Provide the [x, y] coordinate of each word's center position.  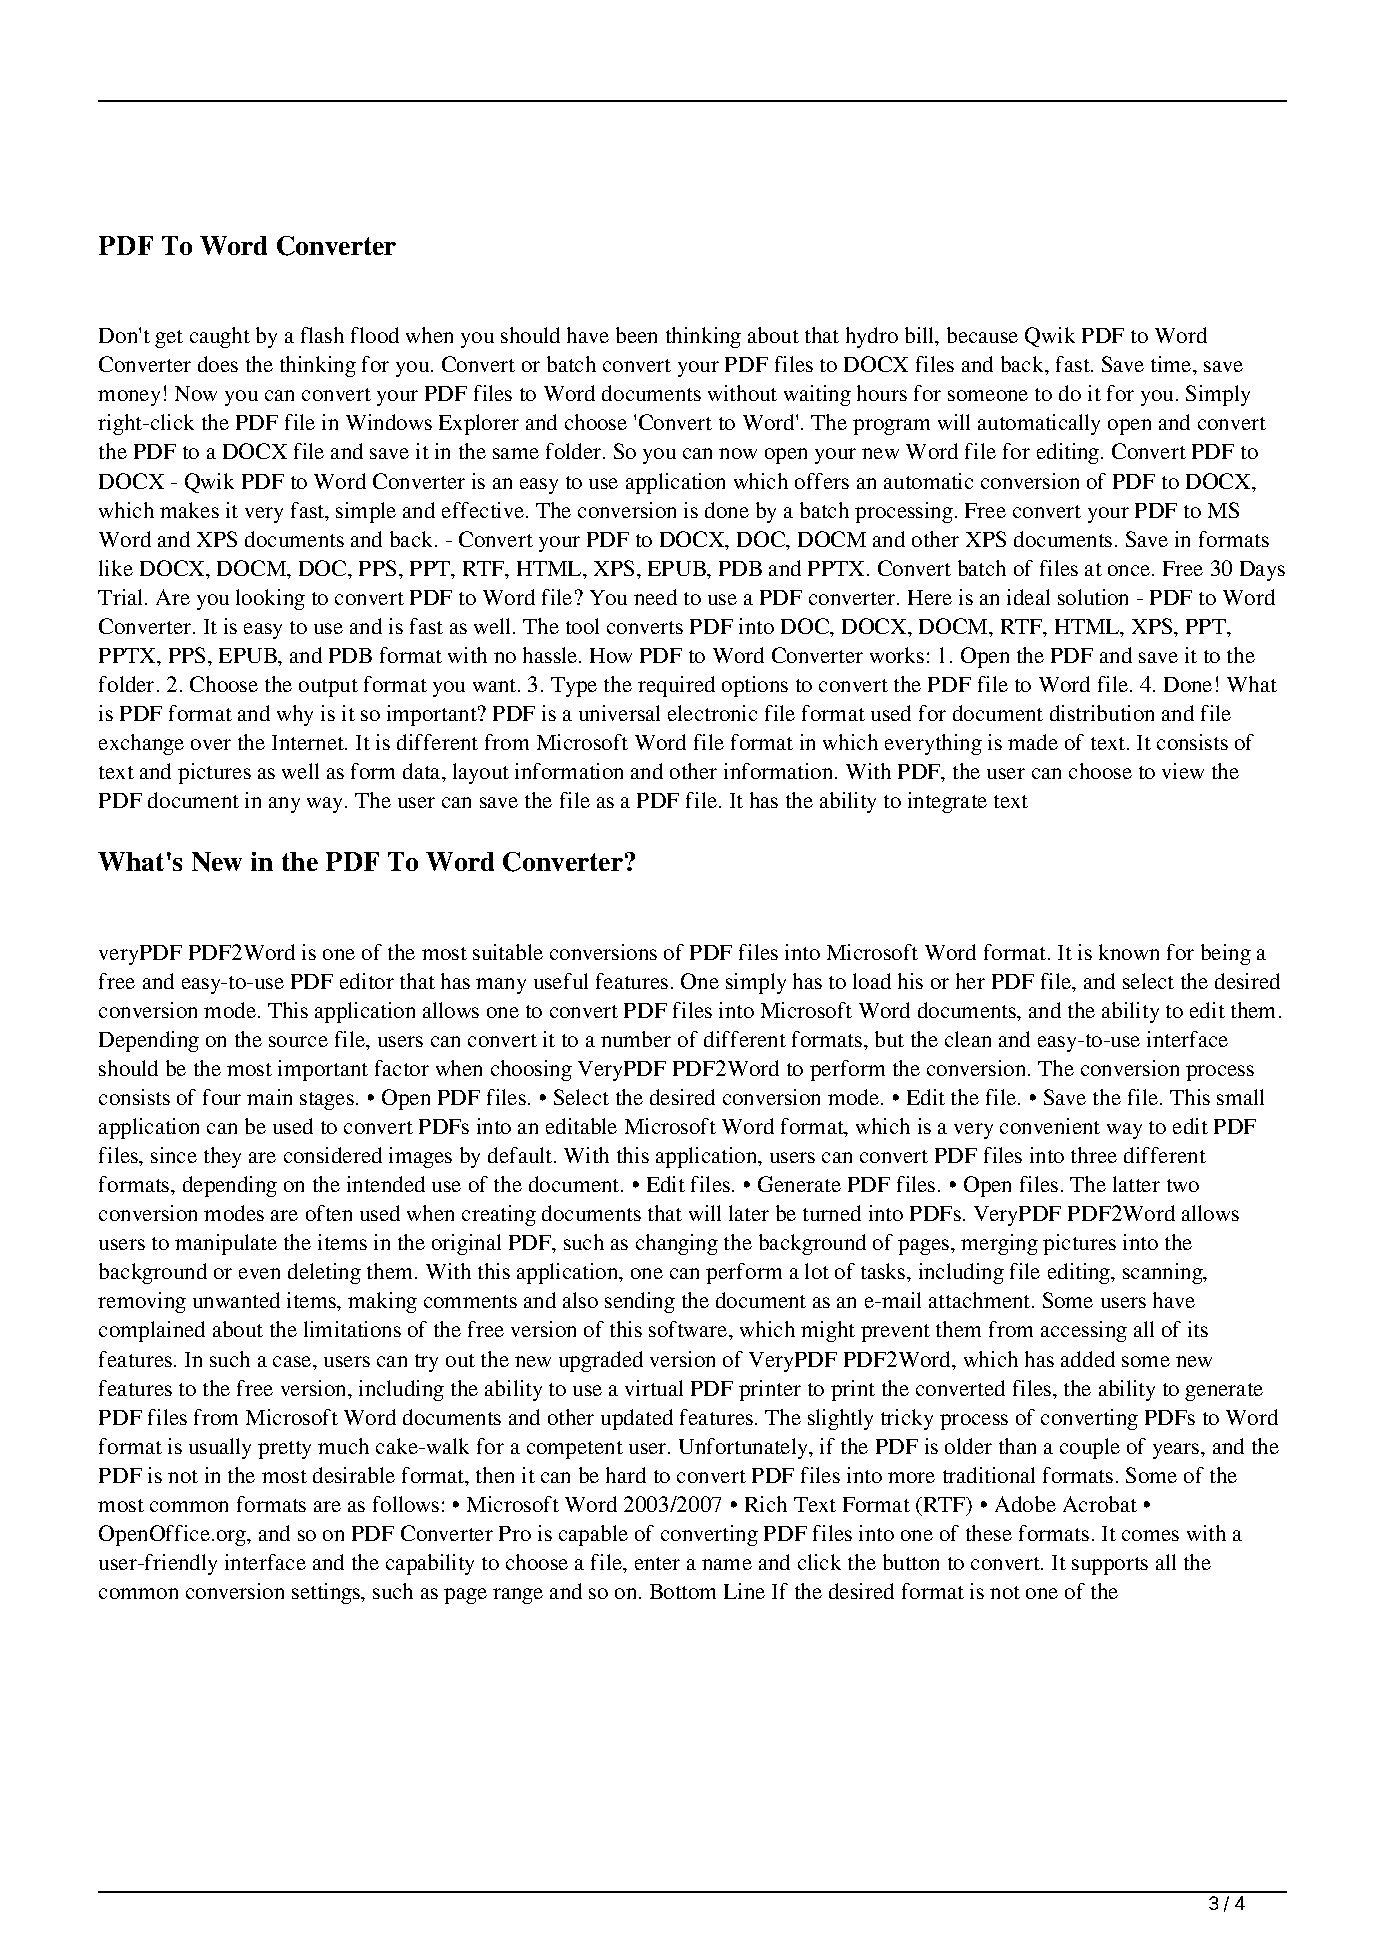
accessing [1084, 1331]
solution [1093, 597]
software [689, 1329]
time [1172, 364]
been [636, 335]
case [293, 1361]
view [1183, 771]
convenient [1050, 1126]
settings [327, 1593]
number [636, 1039]
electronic [712, 713]
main [269, 1097]
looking [270, 599]
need [655, 597]
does [218, 364]
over [211, 744]
